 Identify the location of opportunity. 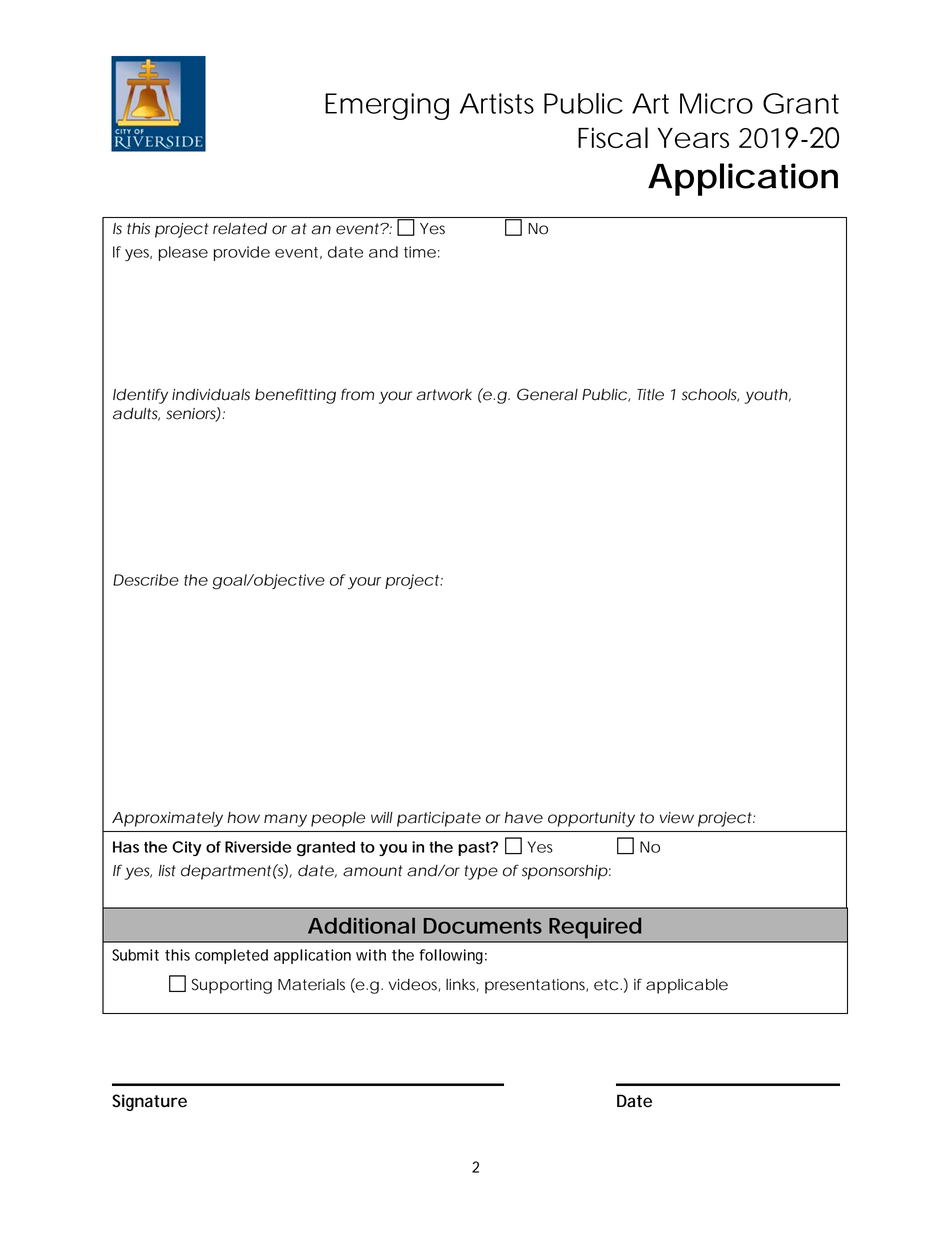
(591, 819).
